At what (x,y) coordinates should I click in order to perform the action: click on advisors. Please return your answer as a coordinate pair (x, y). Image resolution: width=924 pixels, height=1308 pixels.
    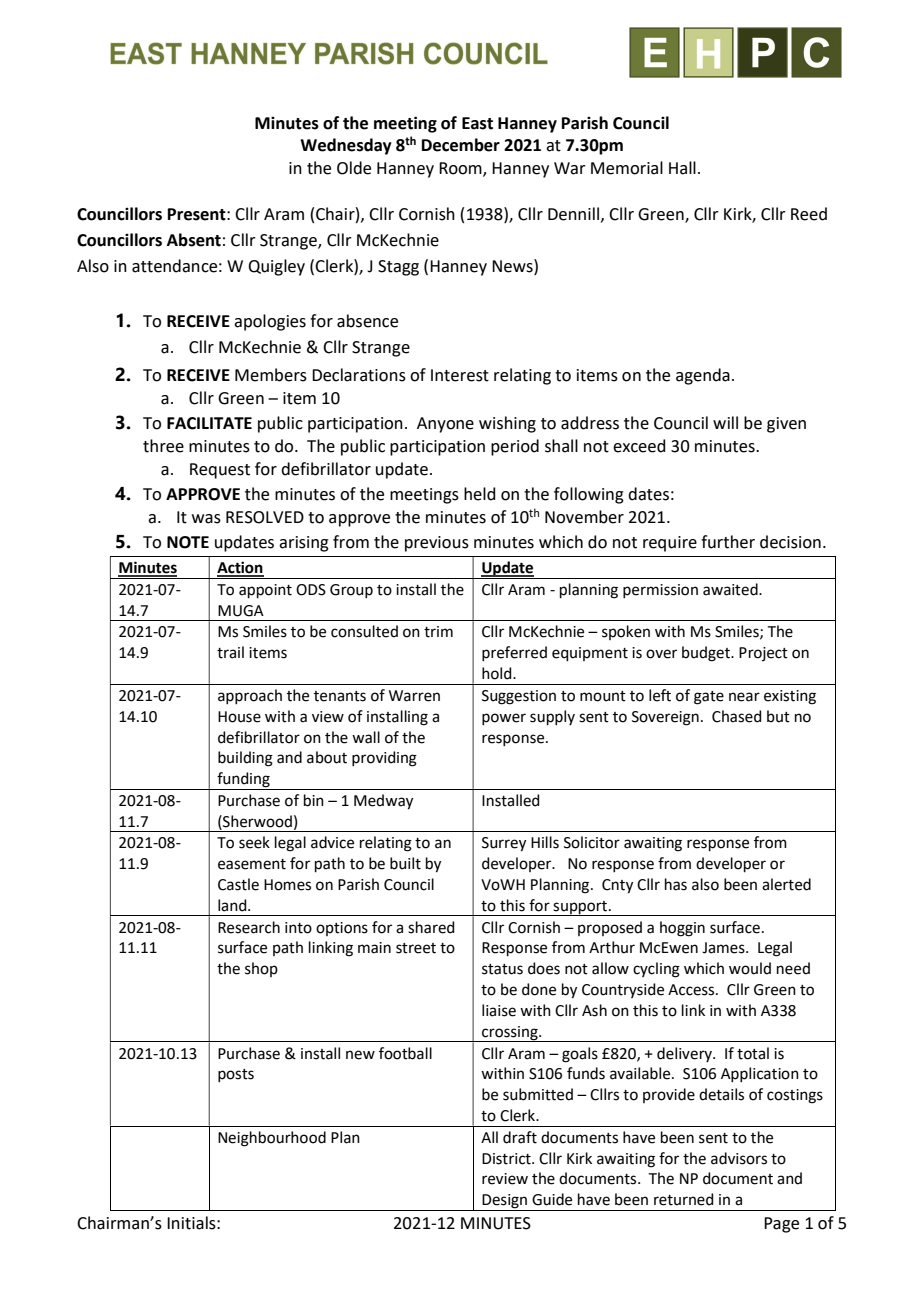
    Looking at the image, I should click on (739, 1158).
